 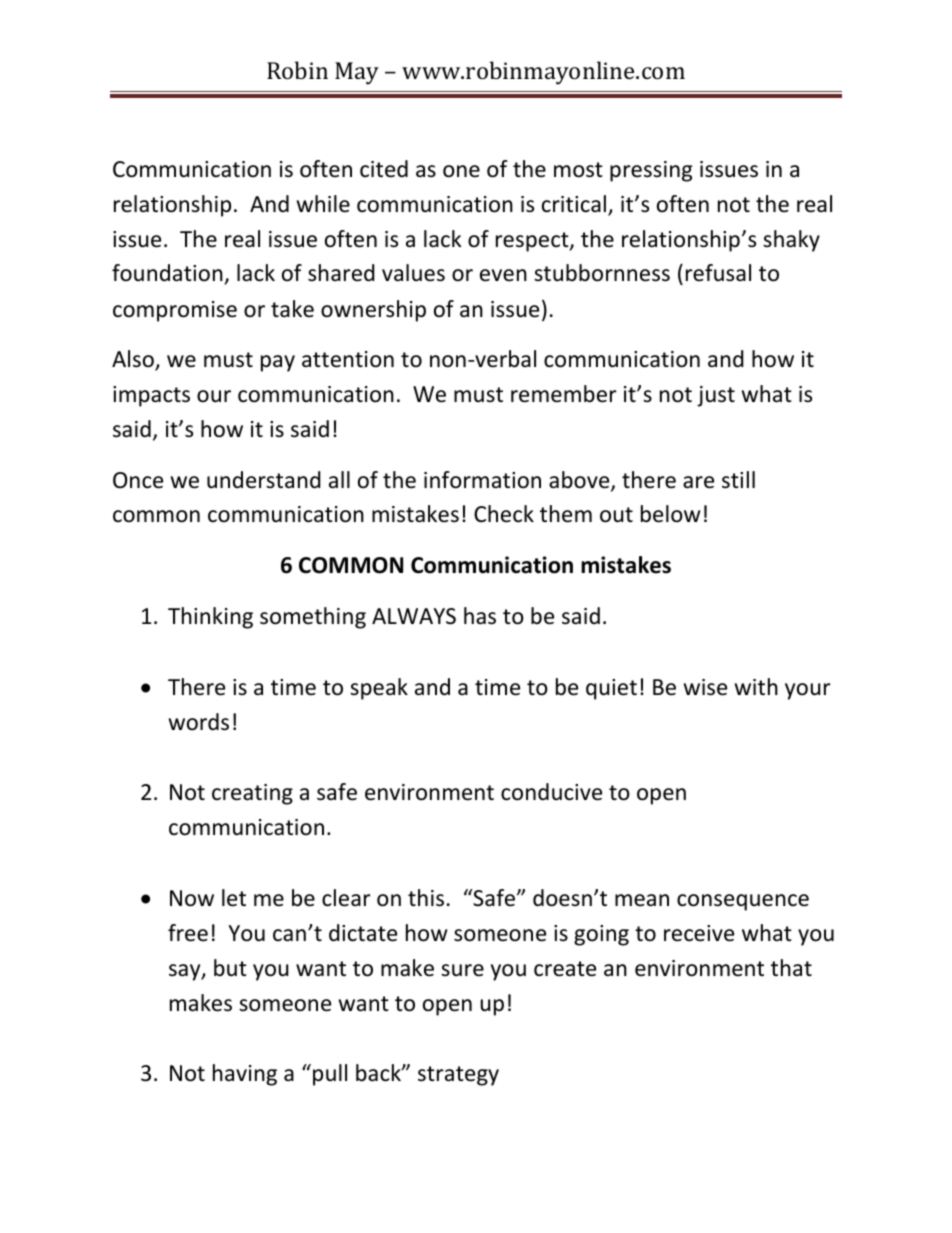 What do you see at coordinates (245, 1075) in the screenshot?
I see `having` at bounding box center [245, 1075].
